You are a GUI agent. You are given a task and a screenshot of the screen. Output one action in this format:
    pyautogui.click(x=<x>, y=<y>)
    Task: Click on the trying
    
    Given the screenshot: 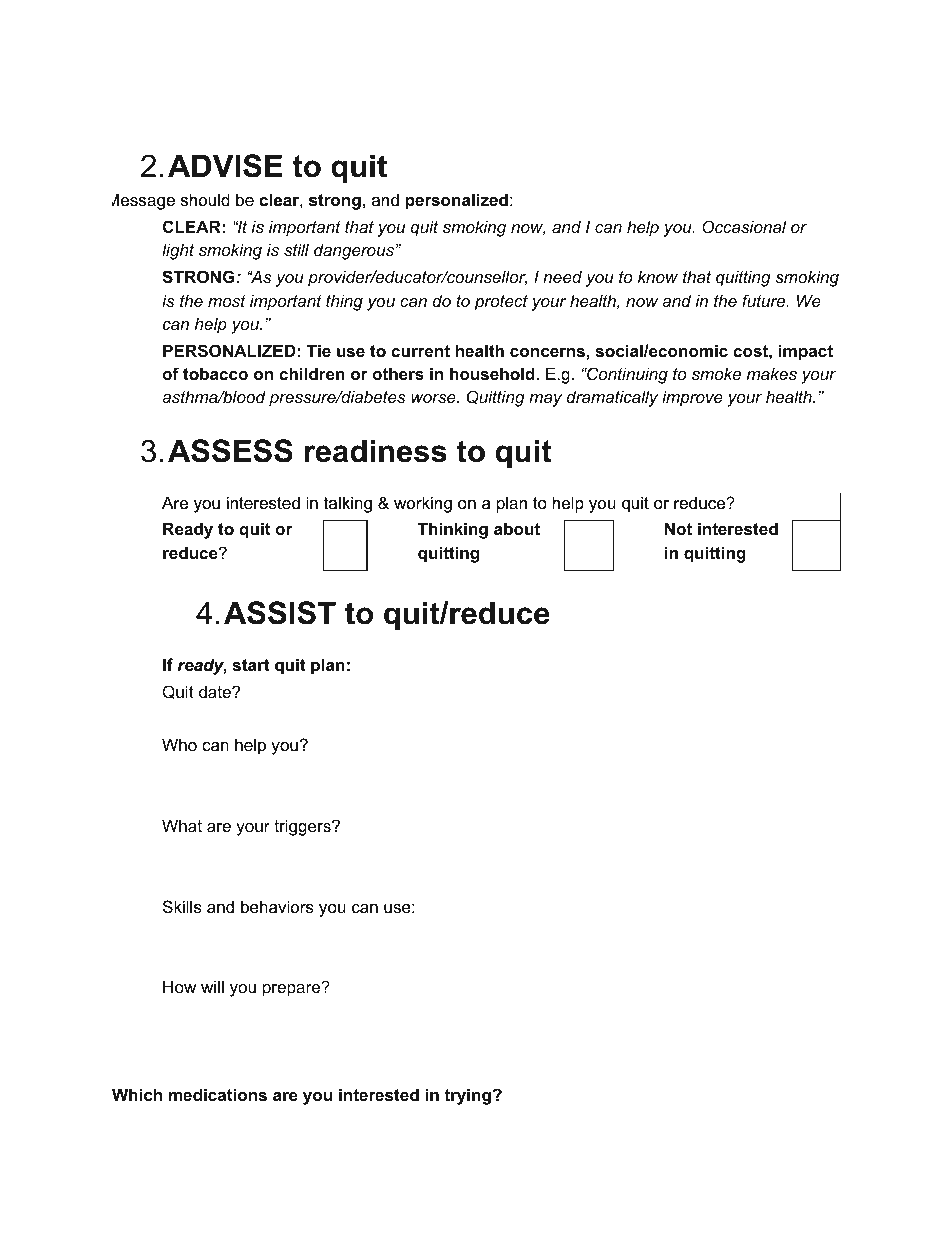 What is the action you would take?
    pyautogui.click(x=467, y=1096)
